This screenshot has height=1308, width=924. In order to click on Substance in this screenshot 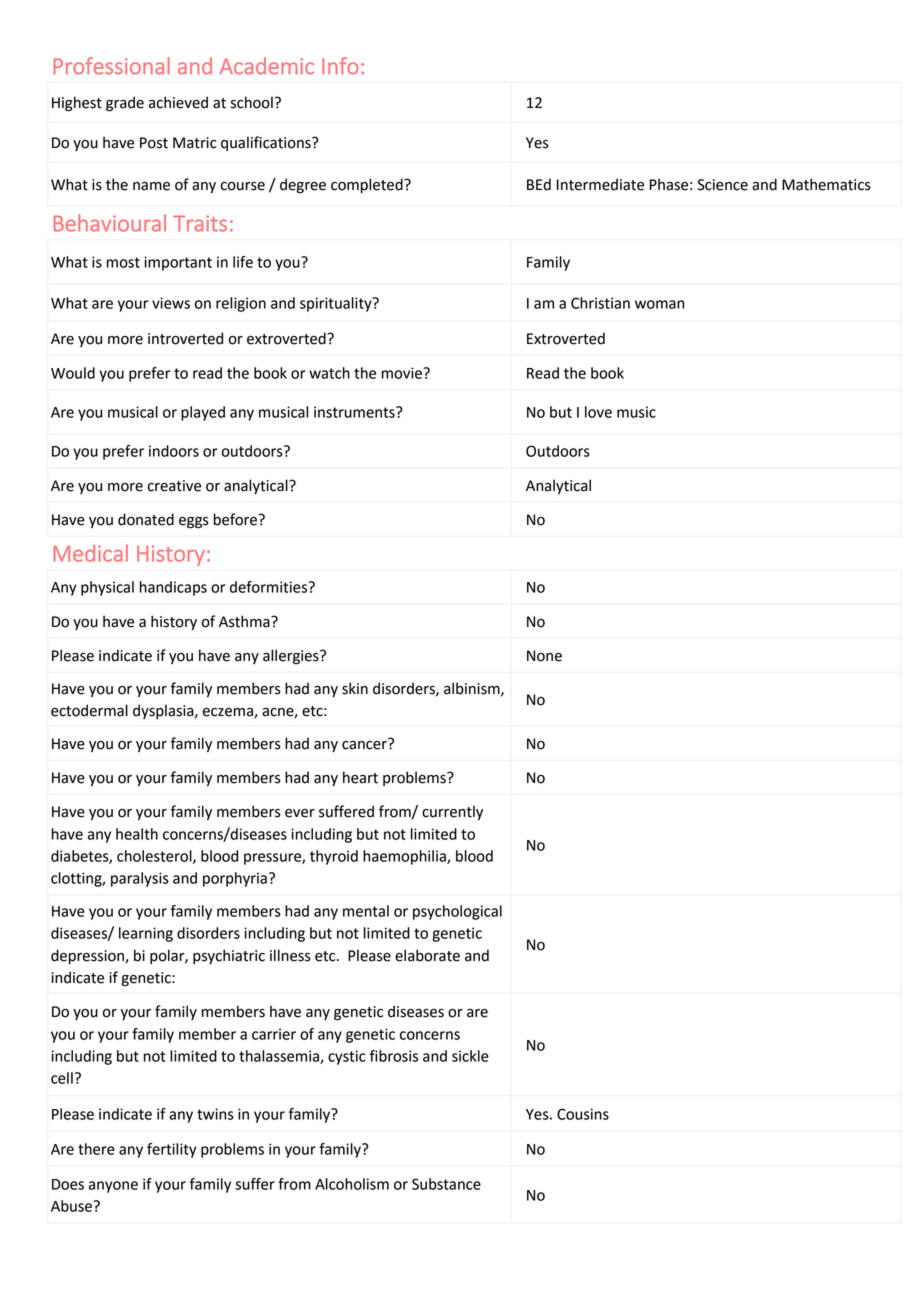, I will do `click(446, 1184)`.
